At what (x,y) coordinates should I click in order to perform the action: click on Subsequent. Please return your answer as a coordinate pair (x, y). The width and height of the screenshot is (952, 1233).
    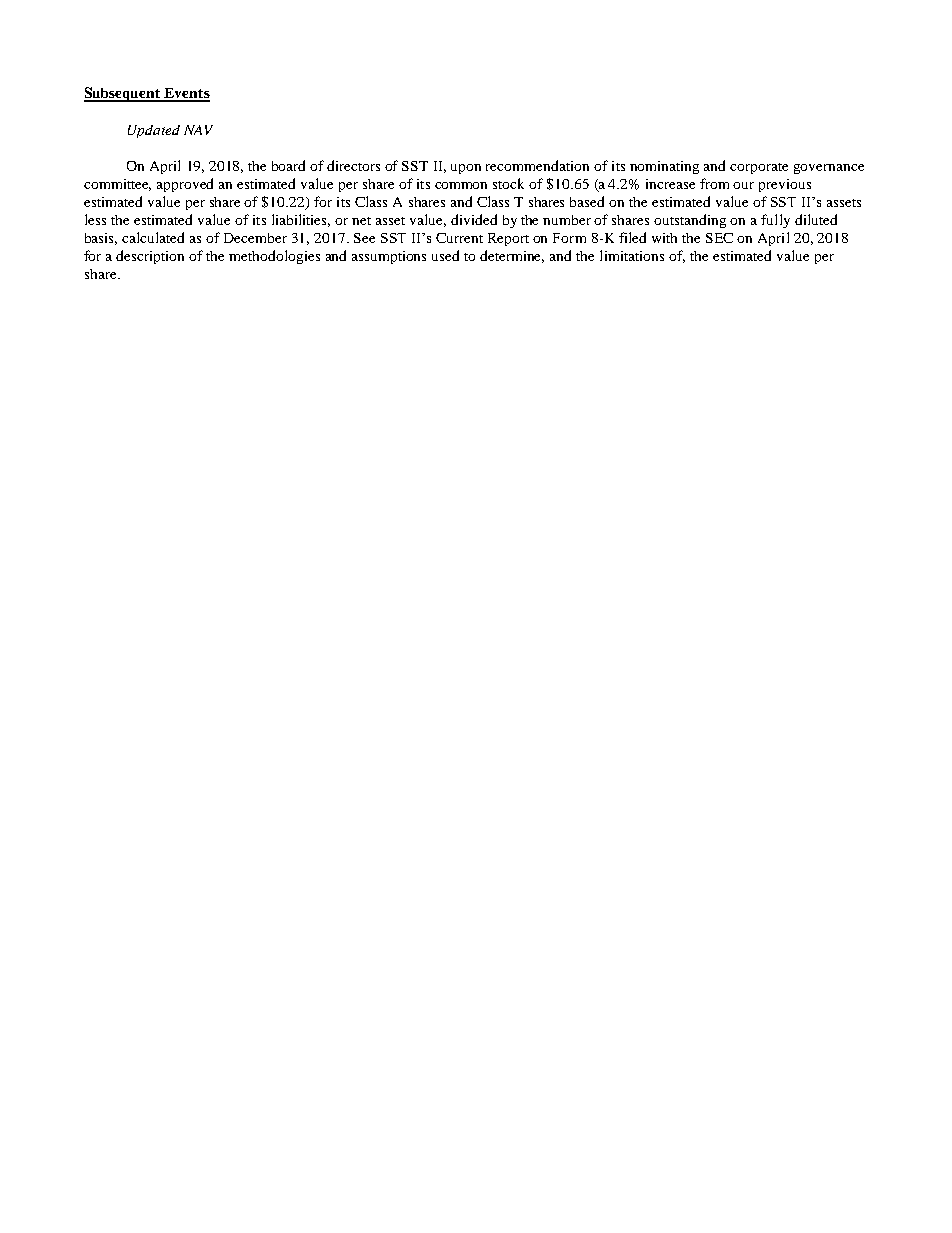
    Looking at the image, I should click on (123, 94).
